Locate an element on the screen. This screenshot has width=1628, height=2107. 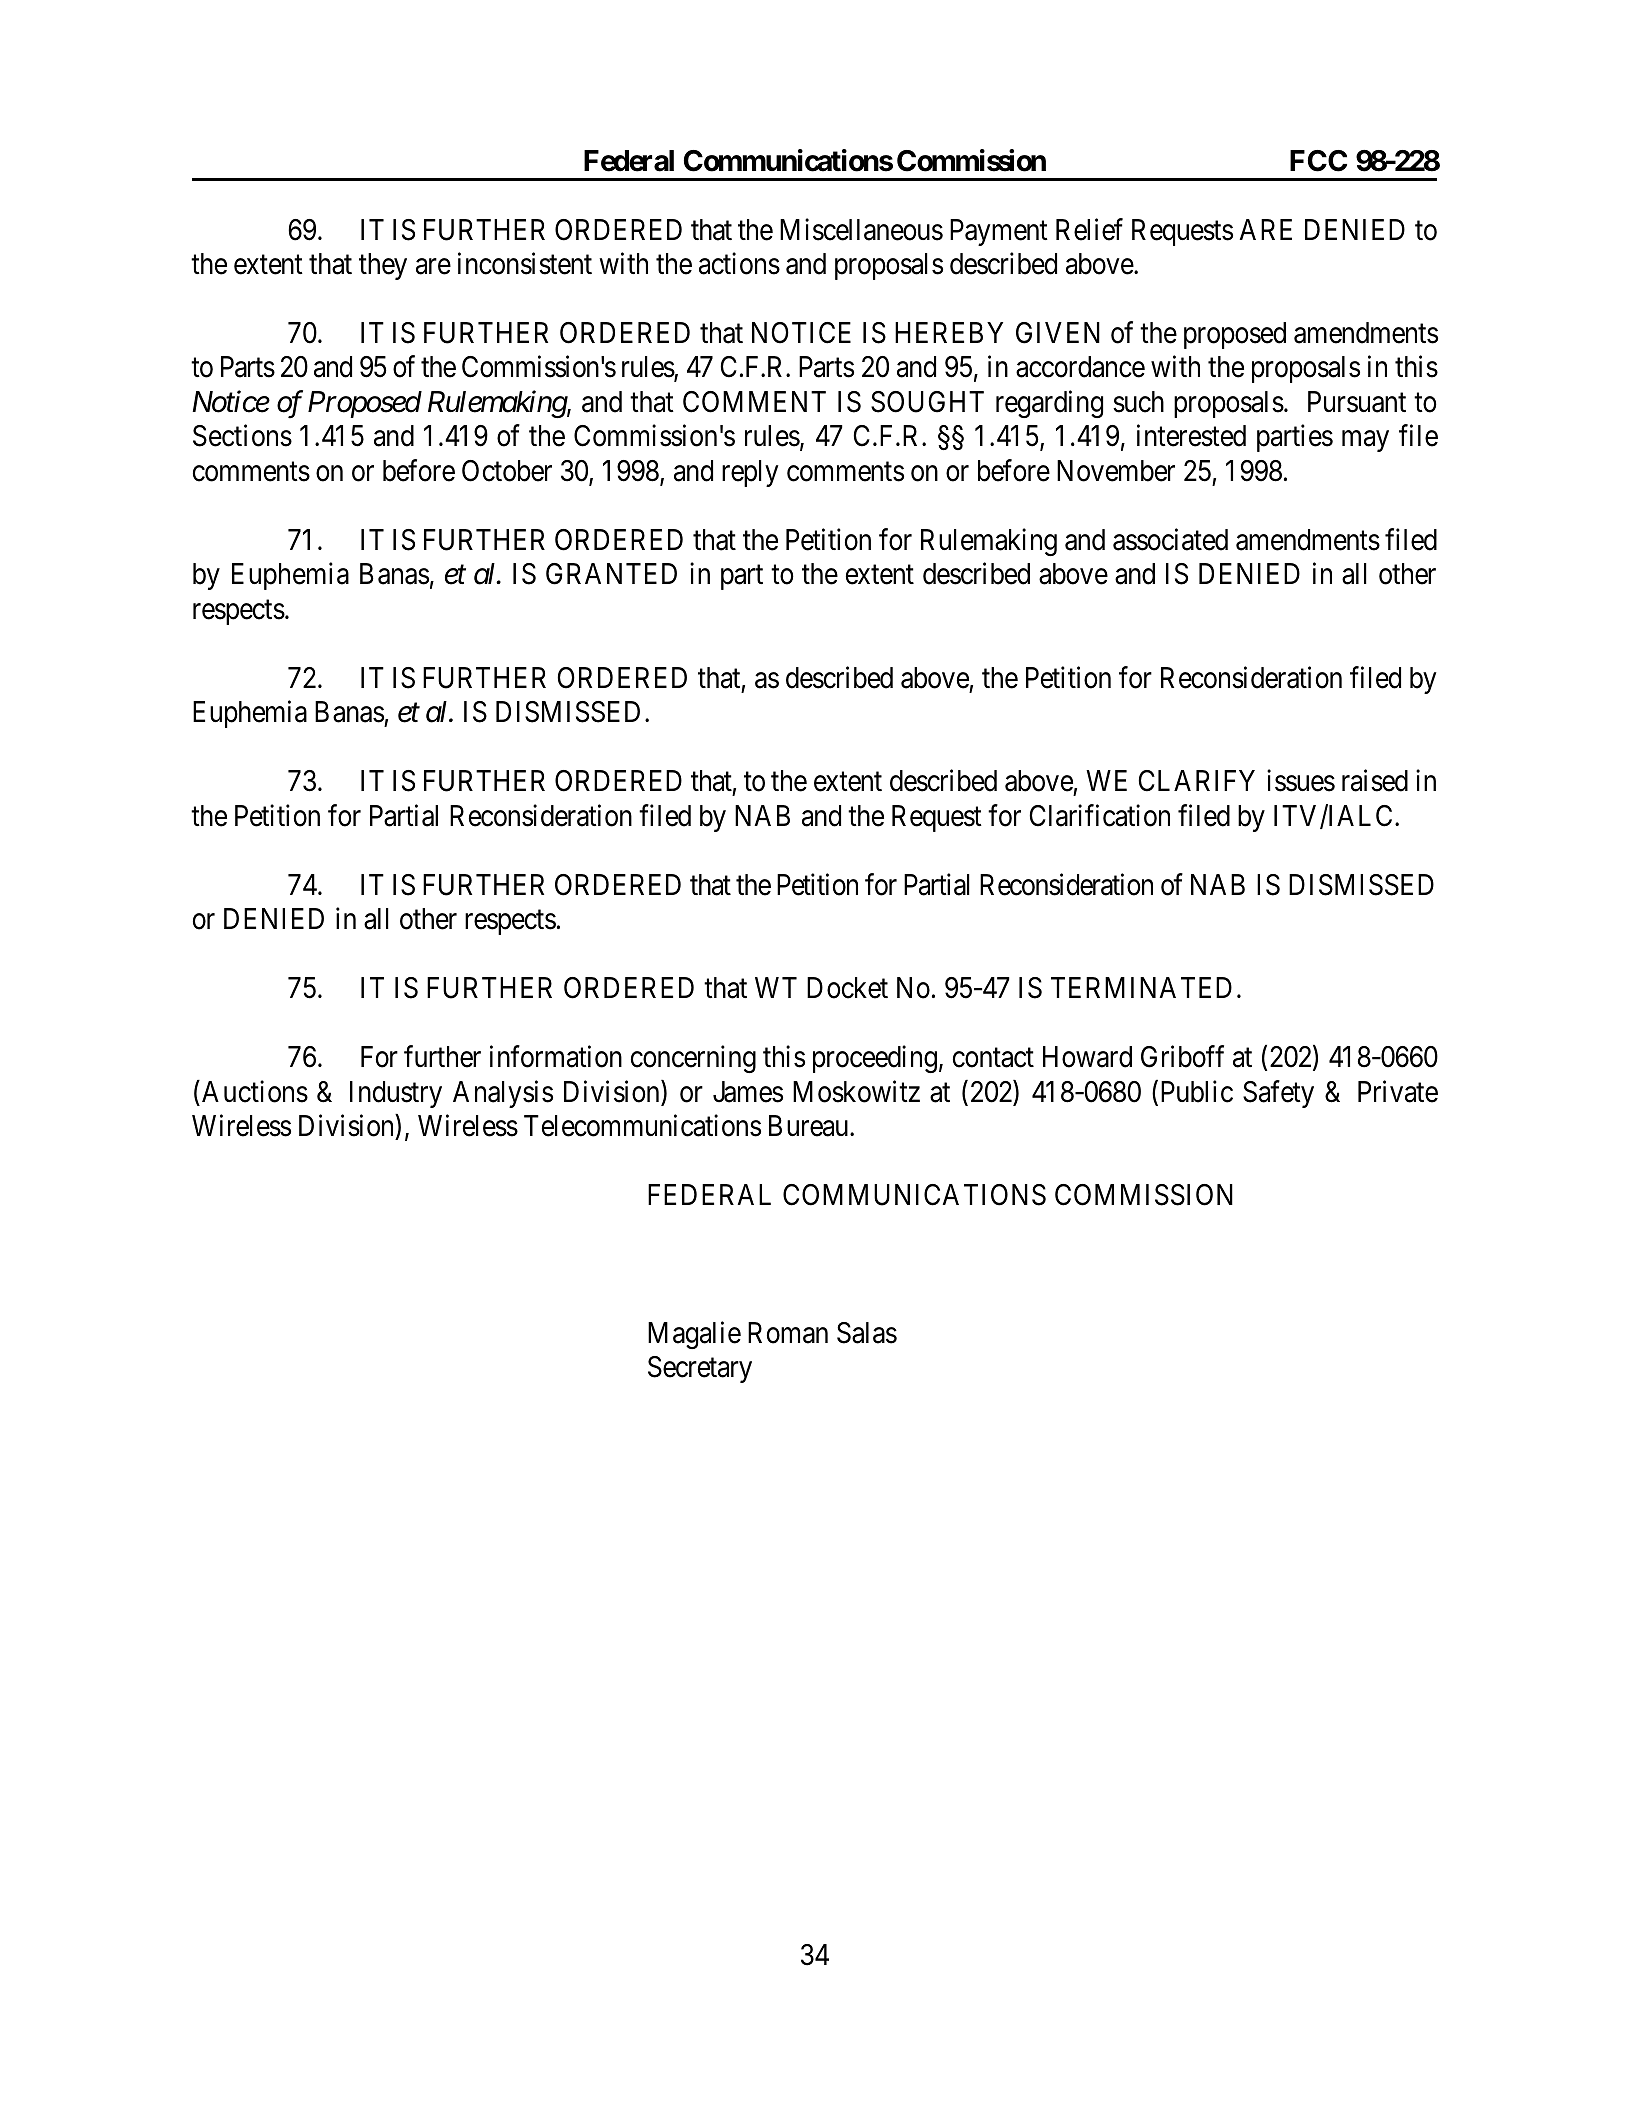
Safety is located at coordinates (1278, 1094).
